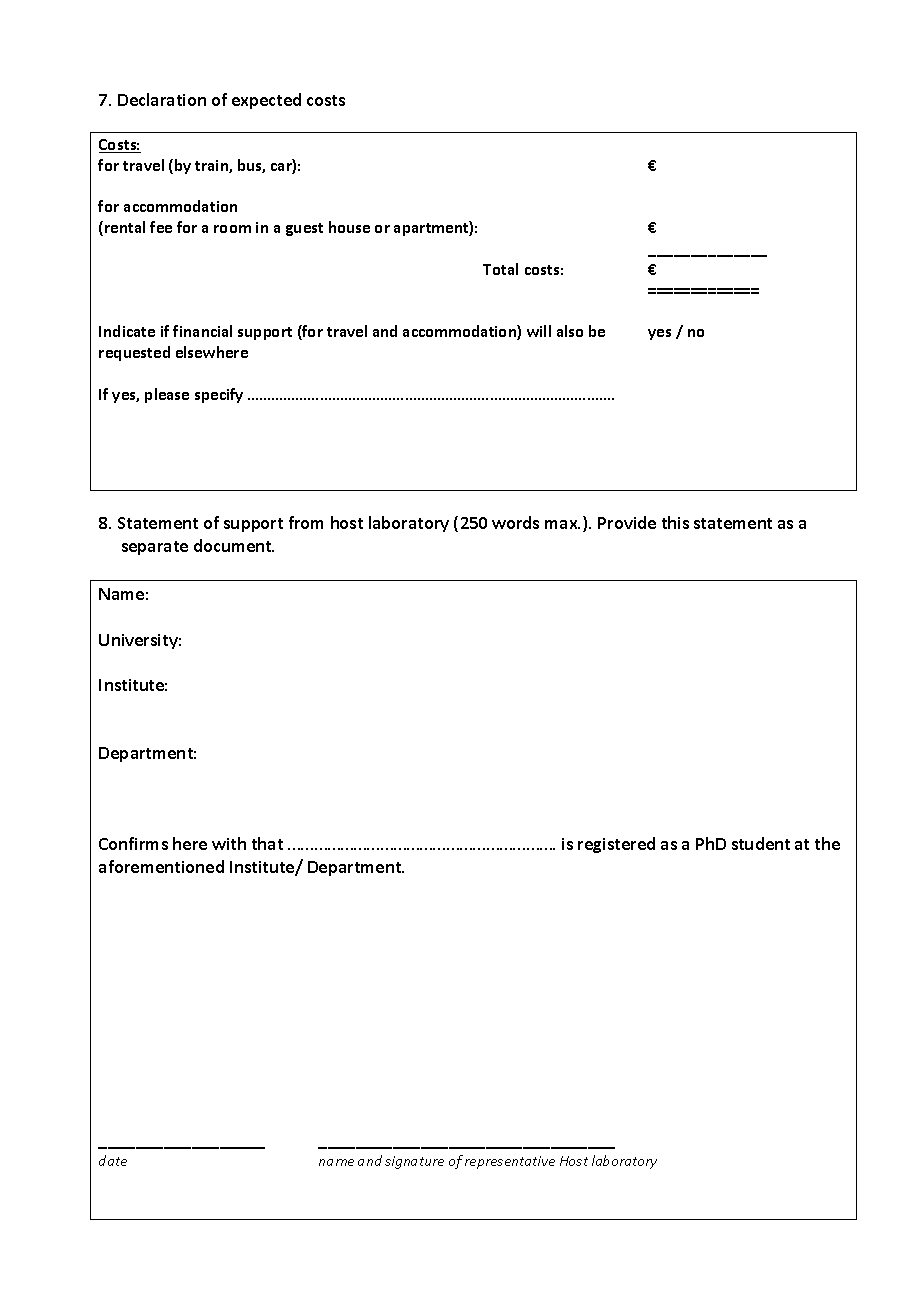 This screenshot has height=1308, width=924. Describe the element at coordinates (515, 522) in the screenshot. I see `words` at that location.
